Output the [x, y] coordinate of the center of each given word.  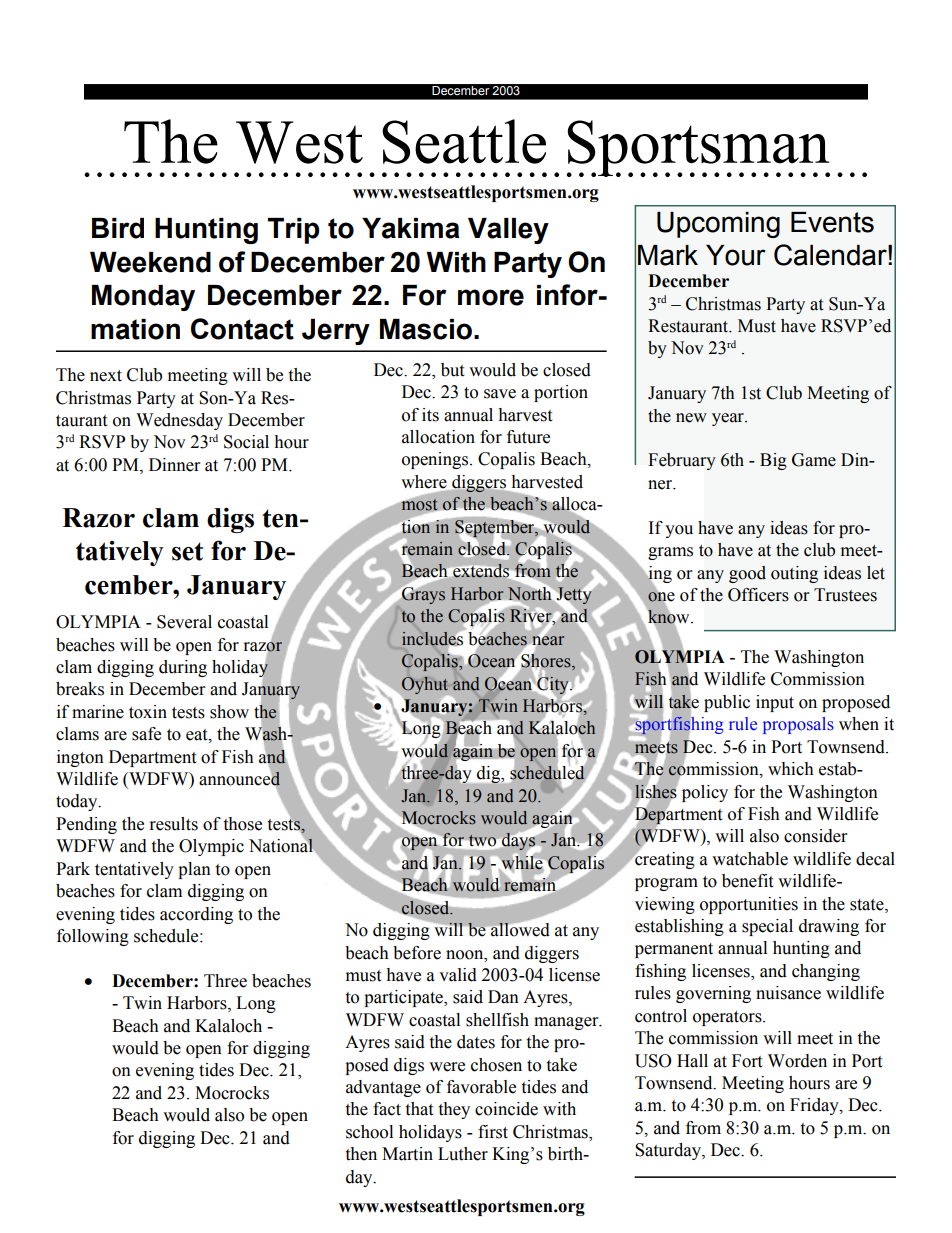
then [361, 1154]
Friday [815, 1106]
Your [736, 255]
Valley [508, 231]
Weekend [150, 262]
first [493, 1132]
